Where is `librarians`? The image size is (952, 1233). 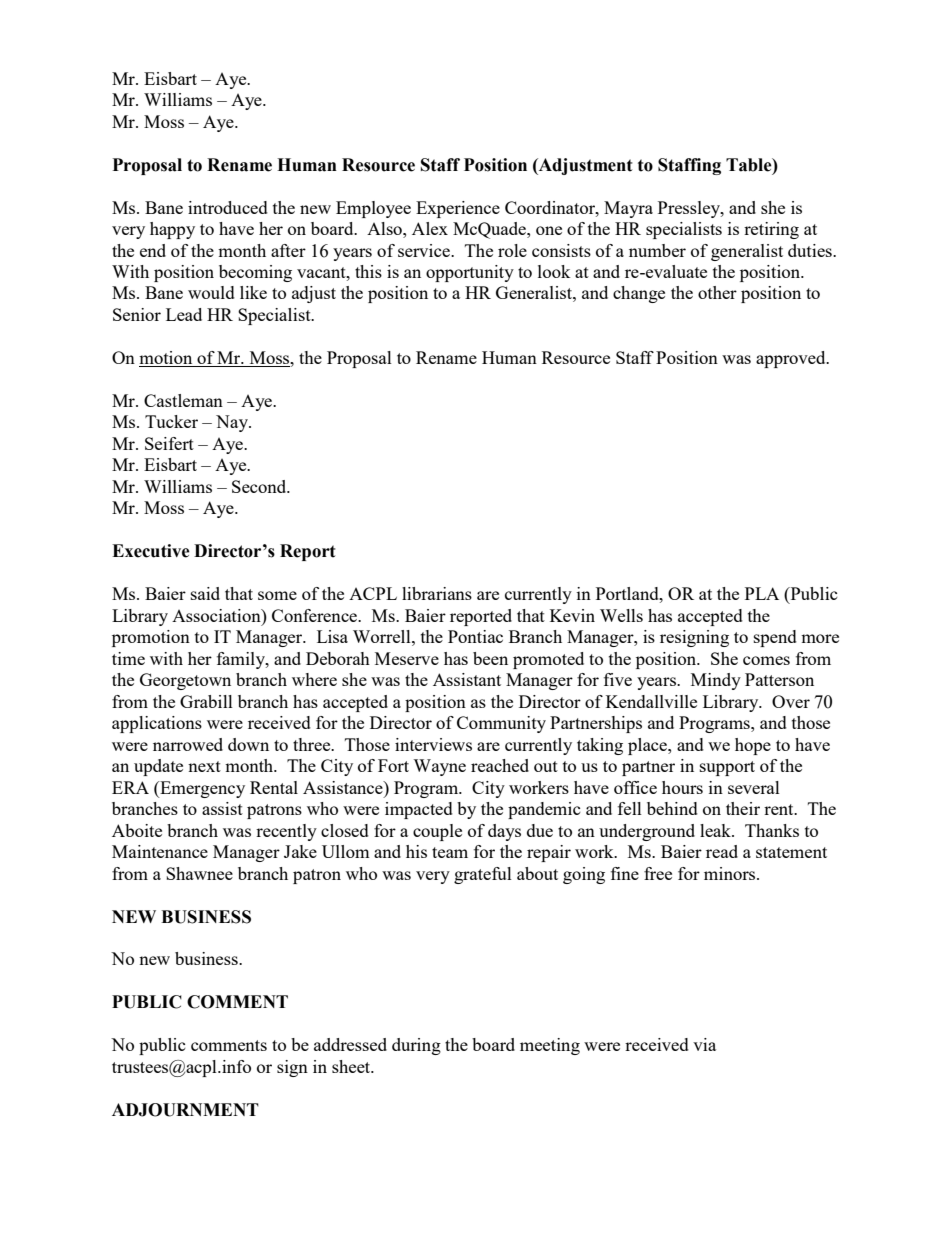
librarians is located at coordinates (437, 593).
